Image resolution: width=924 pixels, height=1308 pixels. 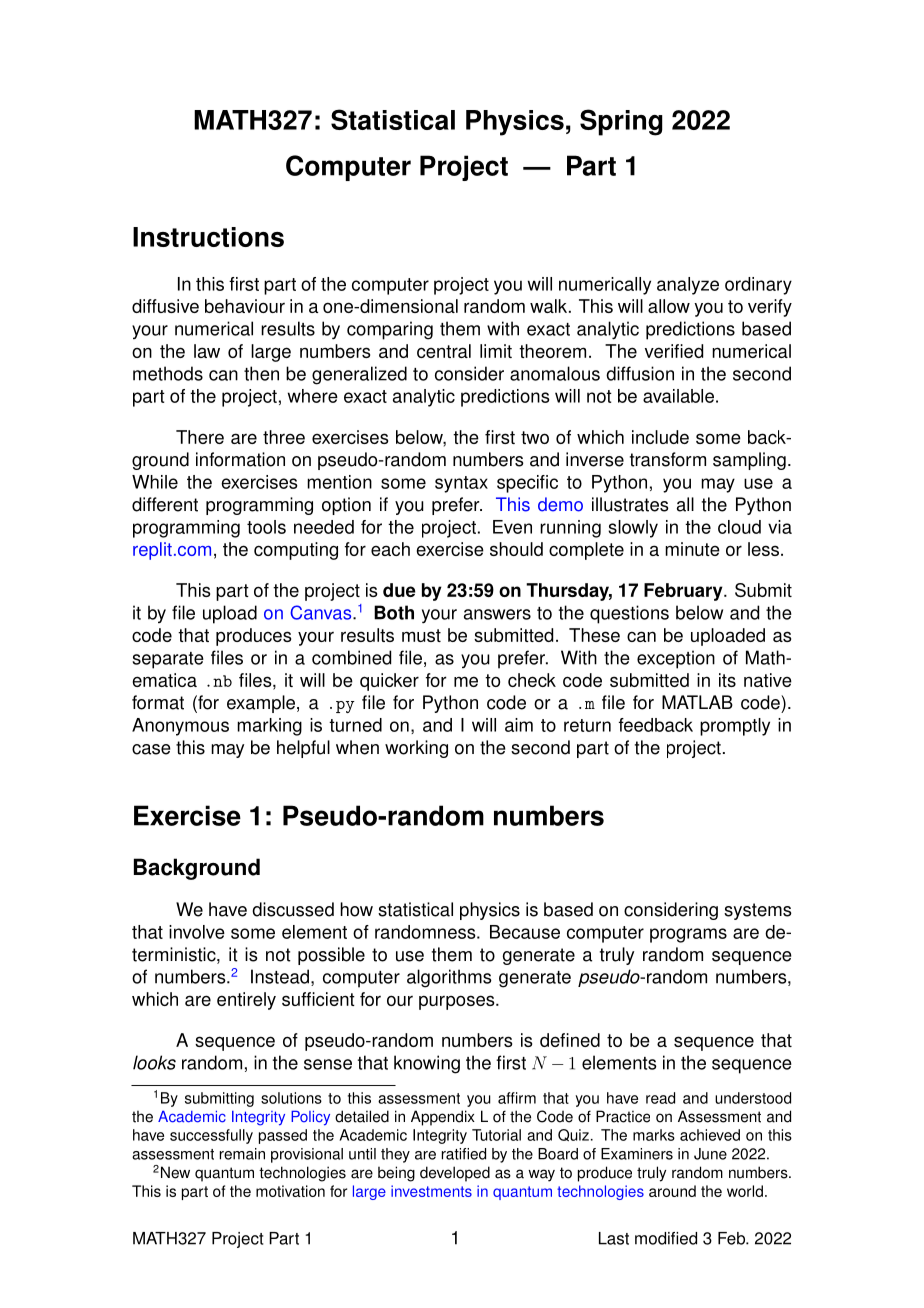 I want to click on Spring, so click(x=621, y=122).
